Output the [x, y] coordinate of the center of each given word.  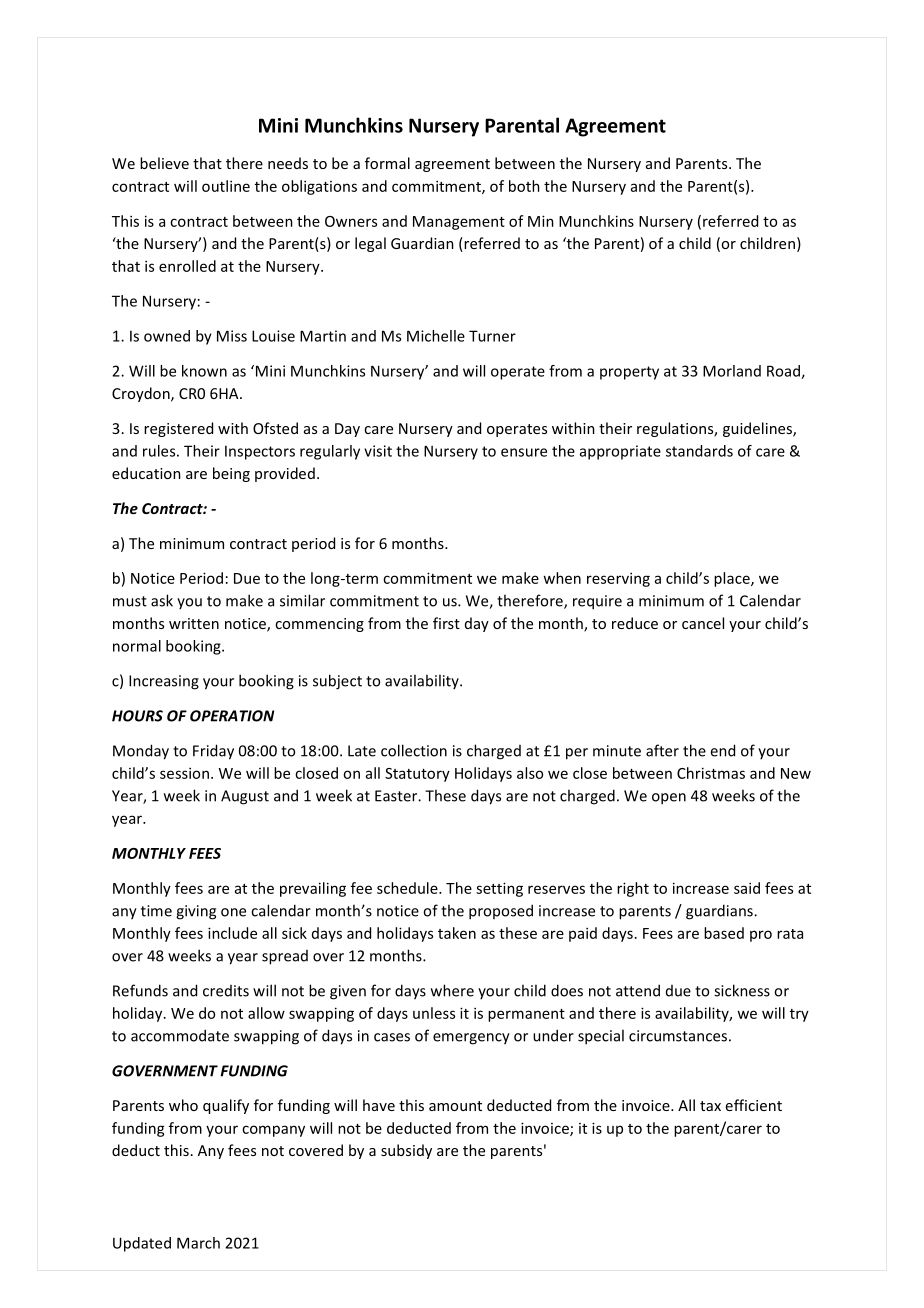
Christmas [711, 773]
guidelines [758, 429]
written [194, 623]
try [799, 1015]
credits [226, 991]
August [245, 797]
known [204, 371]
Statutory [417, 775]
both [524, 186]
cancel [703, 623]
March [198, 1243]
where [452, 990]
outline [226, 186]
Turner [492, 336]
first [446, 623]
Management [459, 223]
